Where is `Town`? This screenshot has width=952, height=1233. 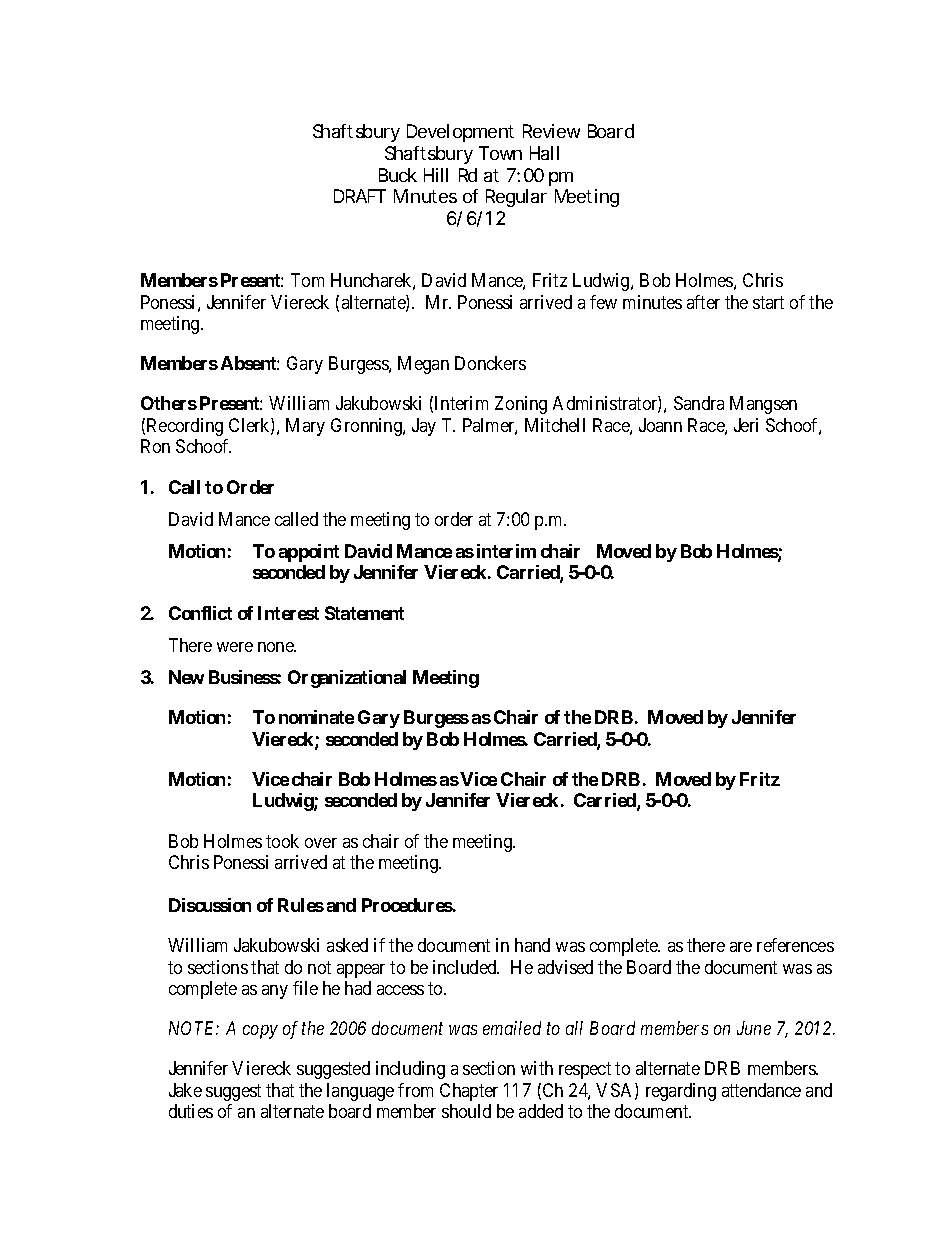
Town is located at coordinates (500, 153).
